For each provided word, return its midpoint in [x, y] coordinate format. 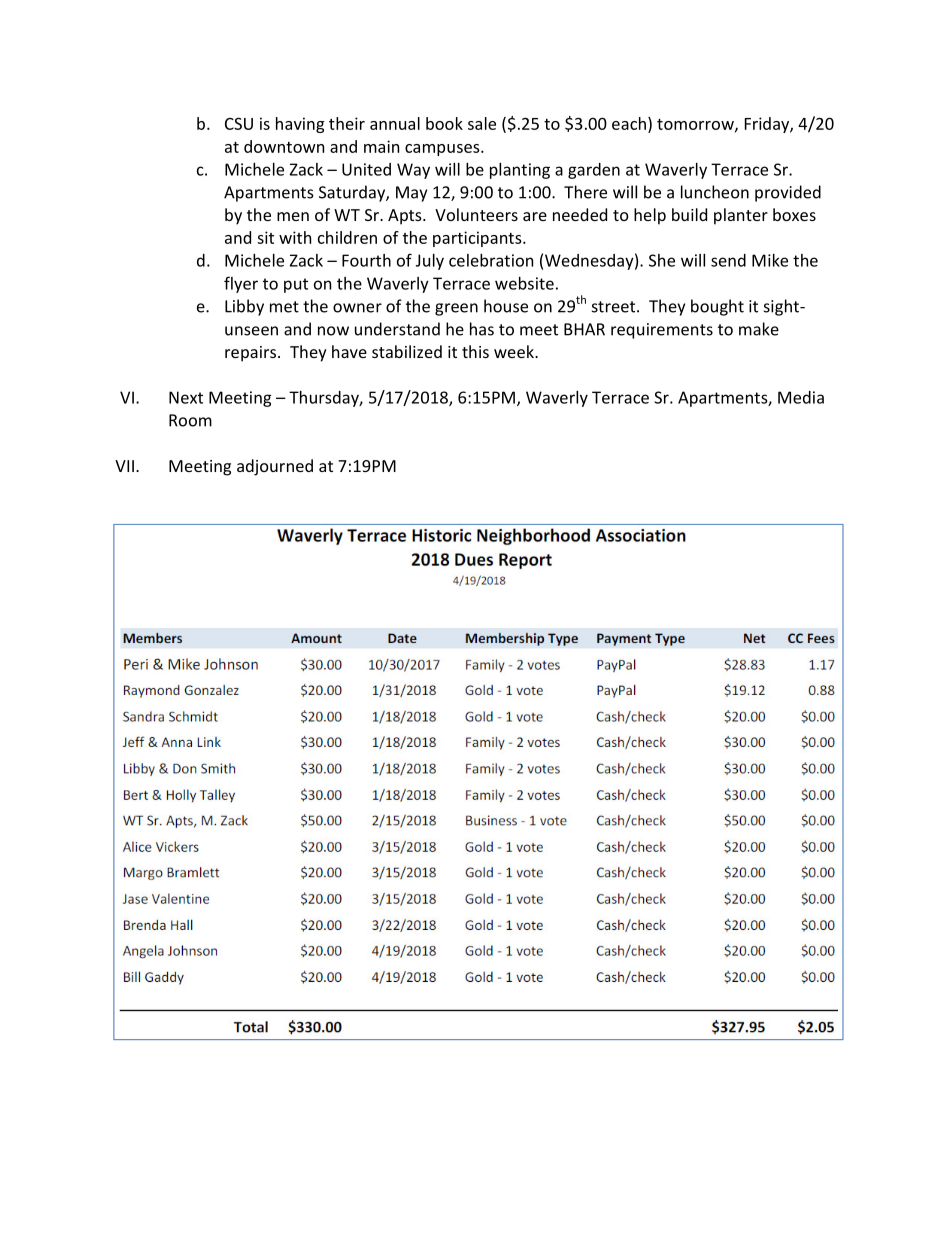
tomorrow [696, 125]
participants [478, 239]
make [759, 329]
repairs [252, 354]
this [475, 351]
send [728, 260]
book [444, 123]
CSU [239, 123]
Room [190, 420]
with [295, 237]
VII [124, 466]
